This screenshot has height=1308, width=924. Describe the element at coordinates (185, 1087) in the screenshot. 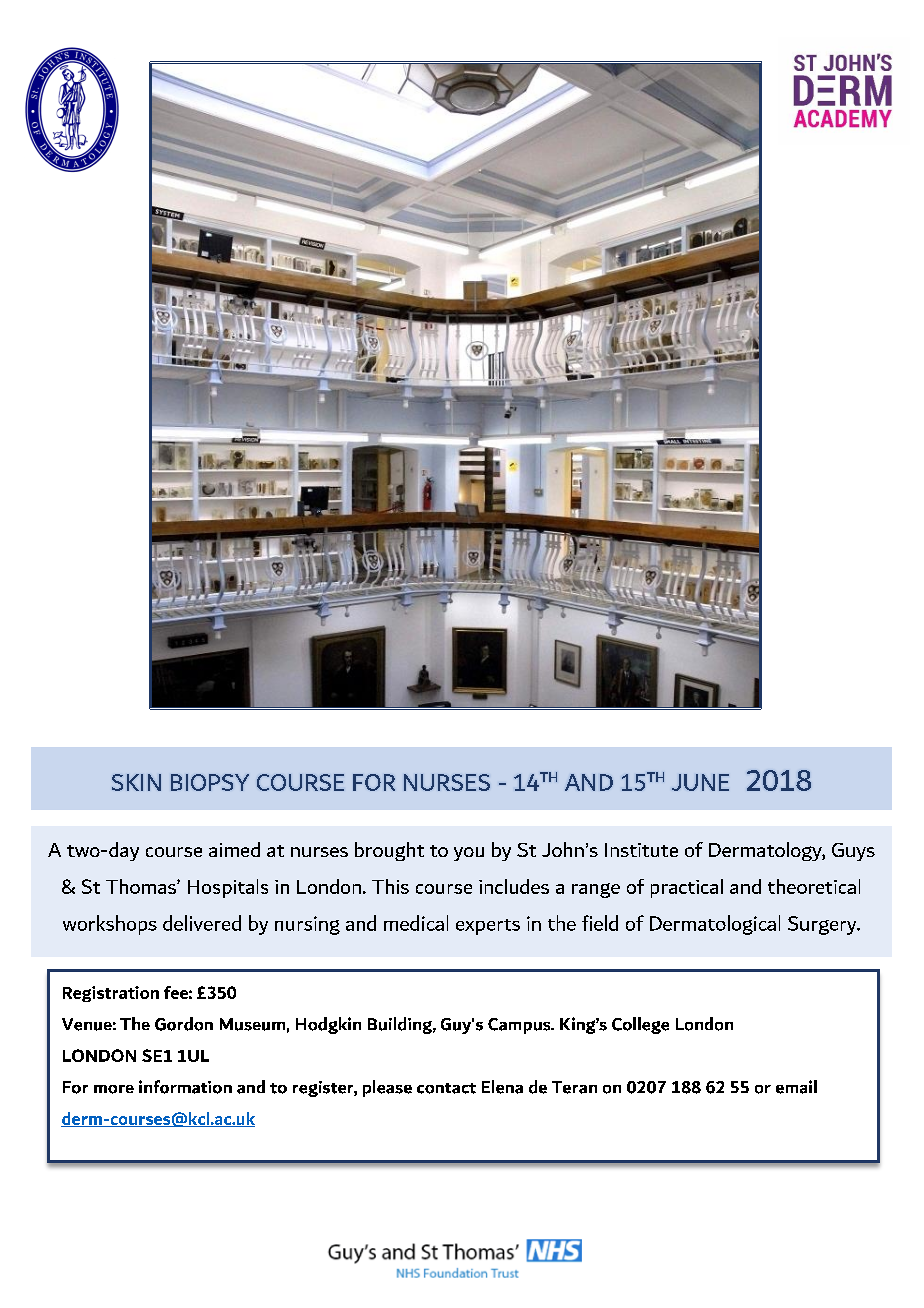

I see `information` at that location.
